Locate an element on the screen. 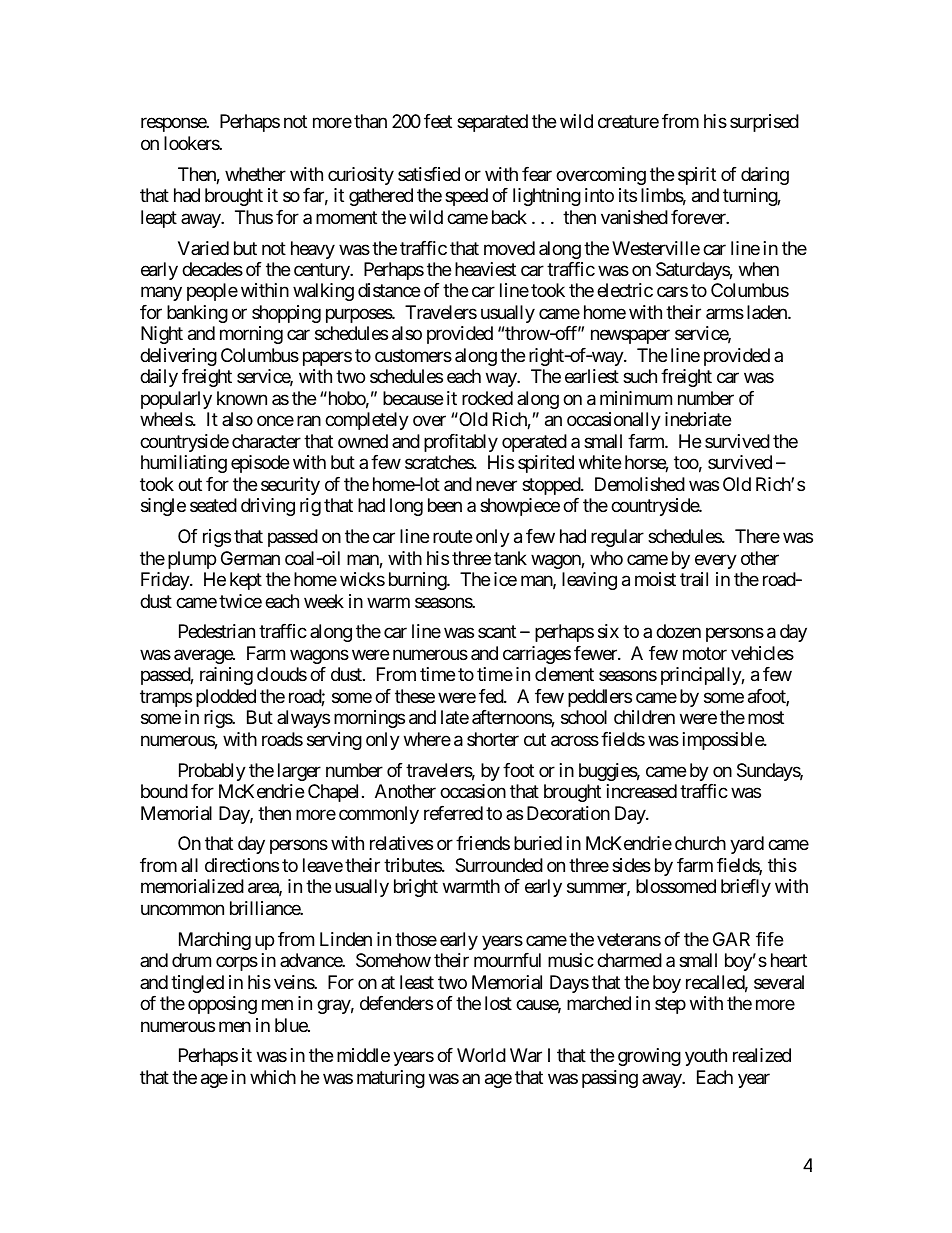  youth is located at coordinates (706, 1057).
